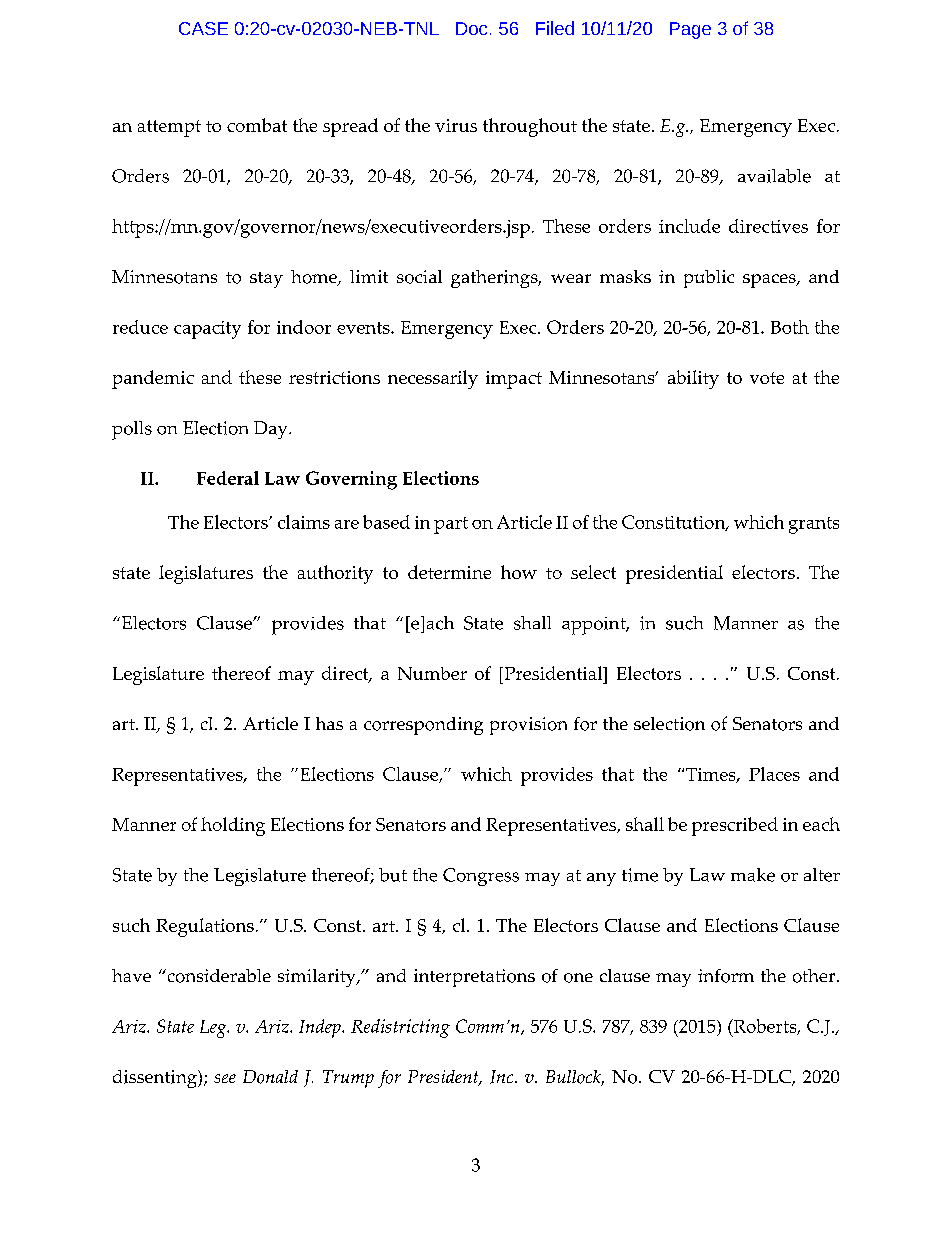 Image resolution: width=952 pixels, height=1233 pixels. I want to click on see, so click(225, 1078).
